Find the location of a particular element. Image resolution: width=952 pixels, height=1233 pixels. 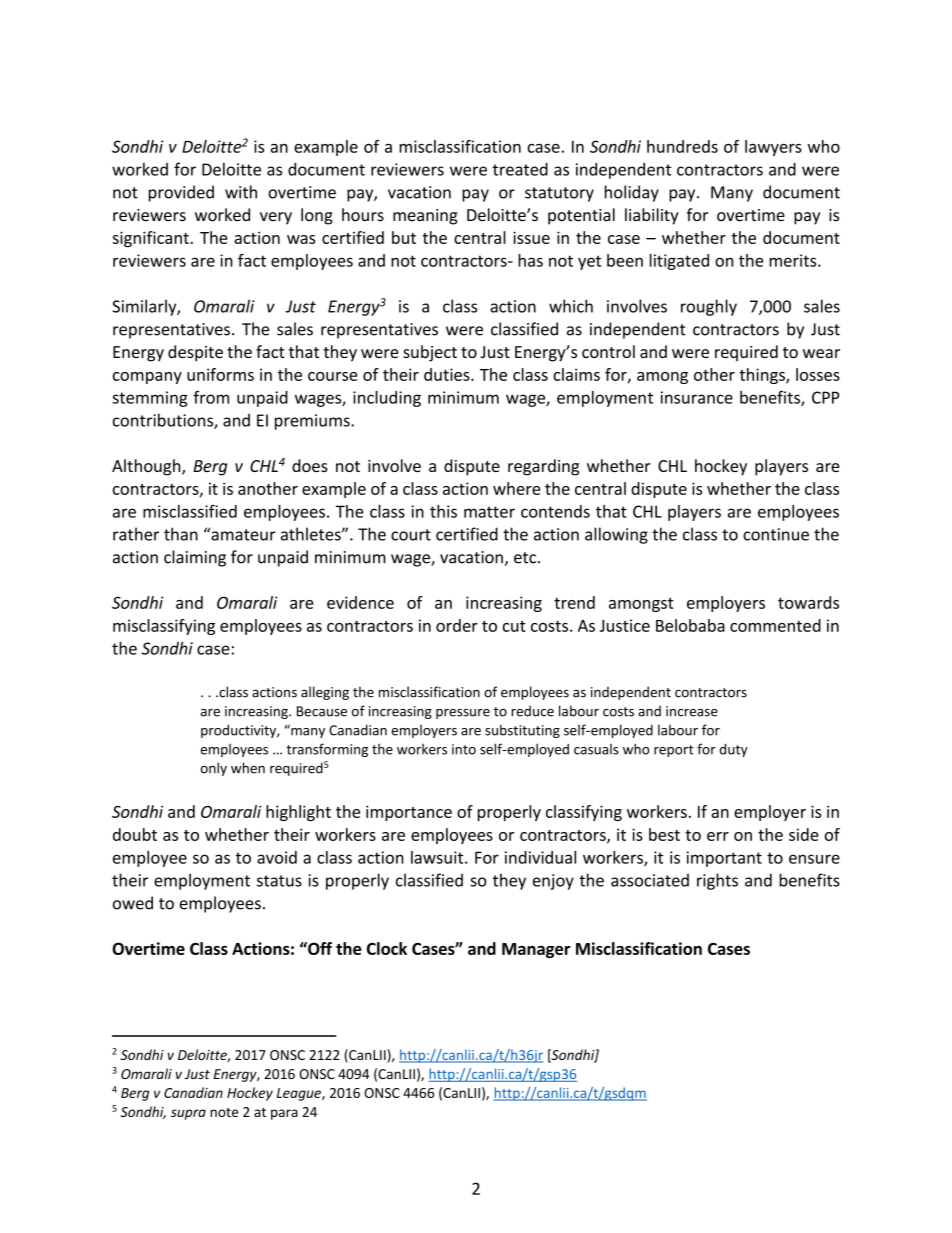

Manager is located at coordinates (536, 950).
